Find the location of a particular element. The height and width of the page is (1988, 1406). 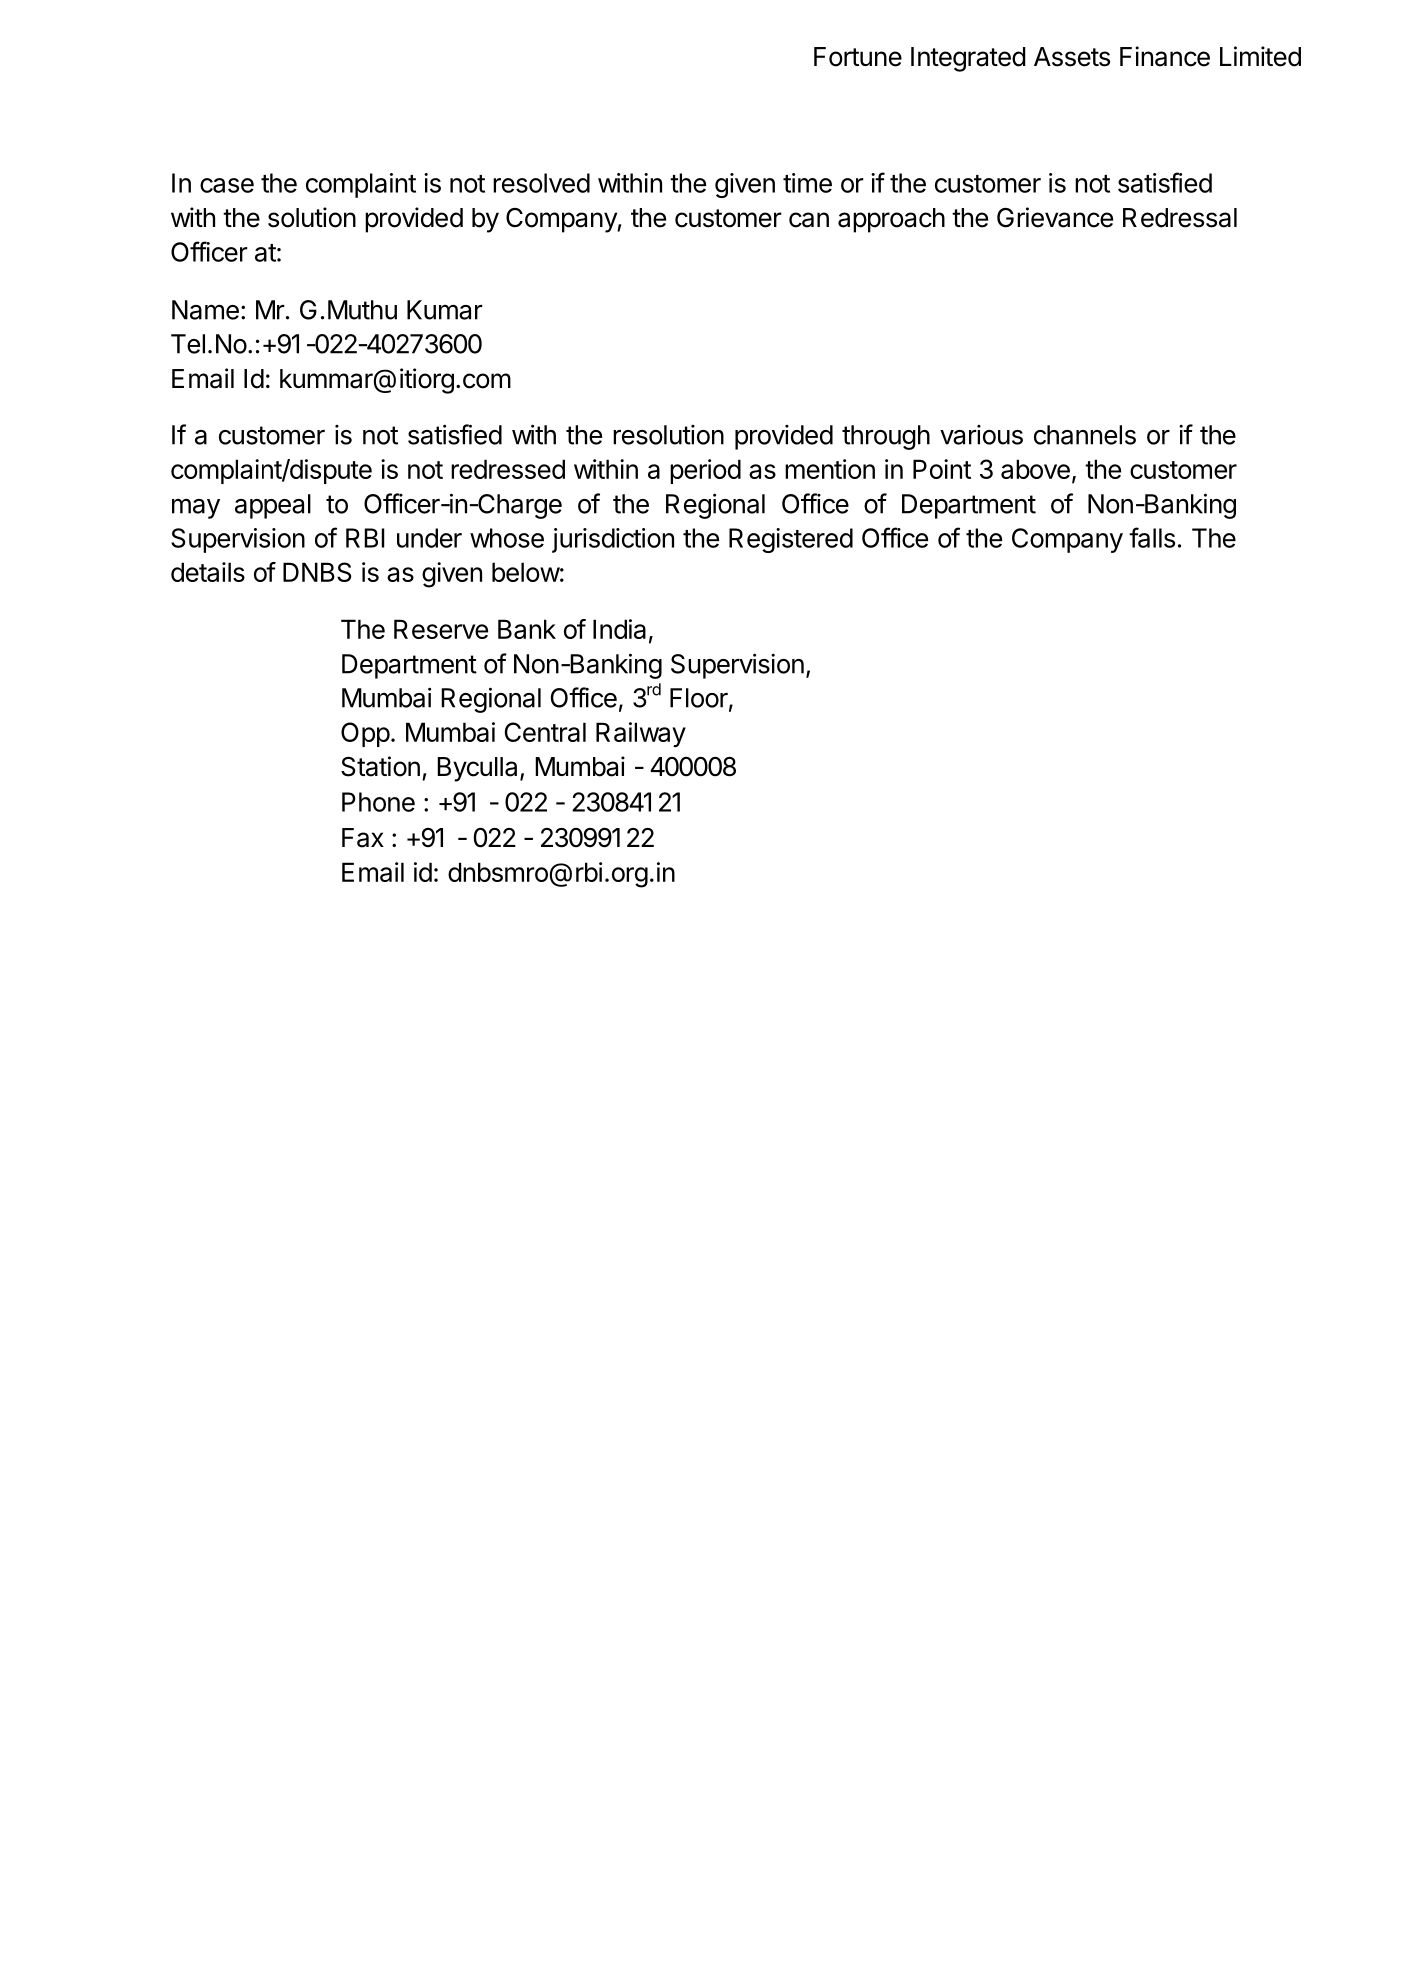

falls is located at coordinates (1152, 537).
